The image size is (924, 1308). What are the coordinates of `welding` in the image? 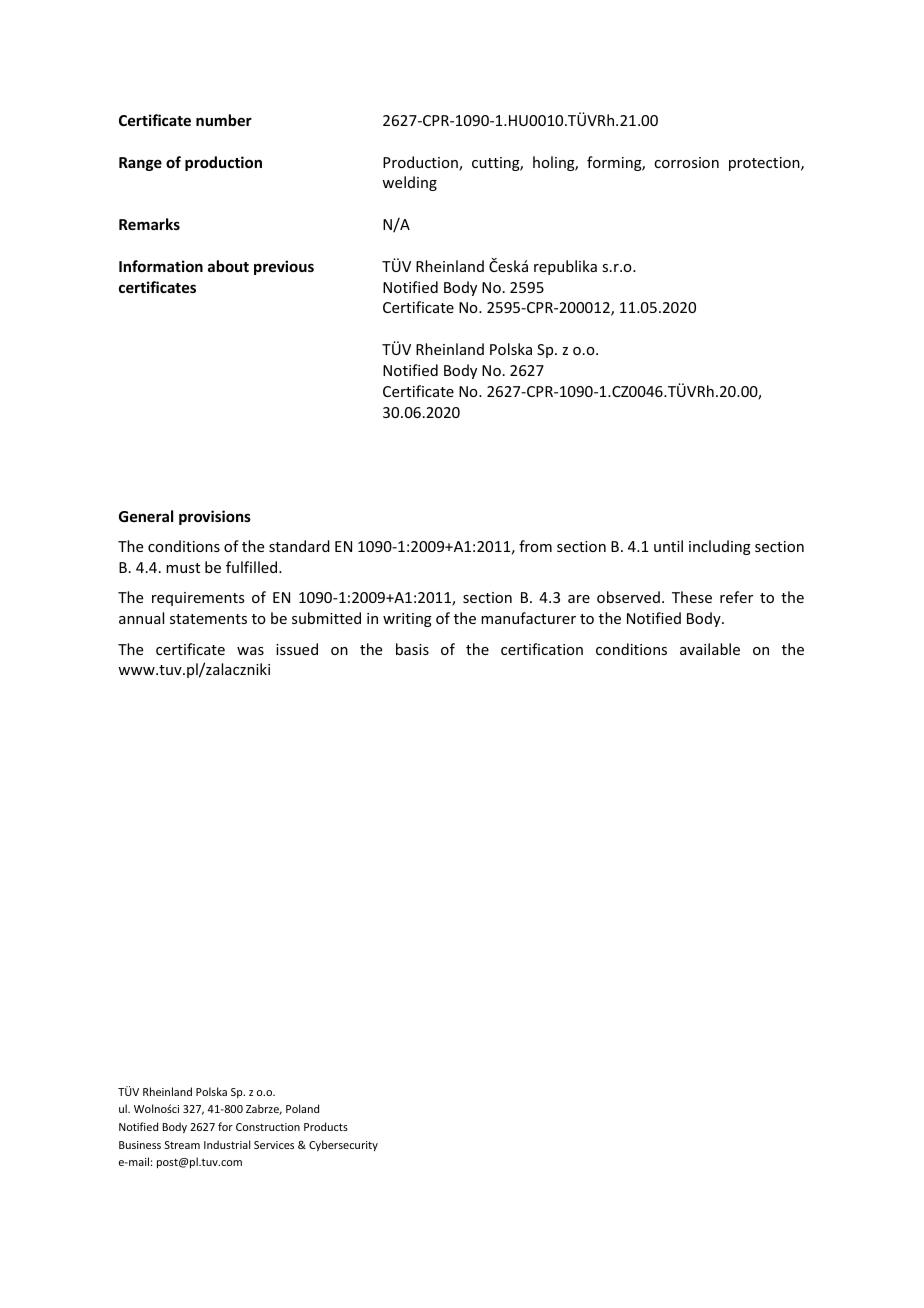 It's located at (409, 183).
